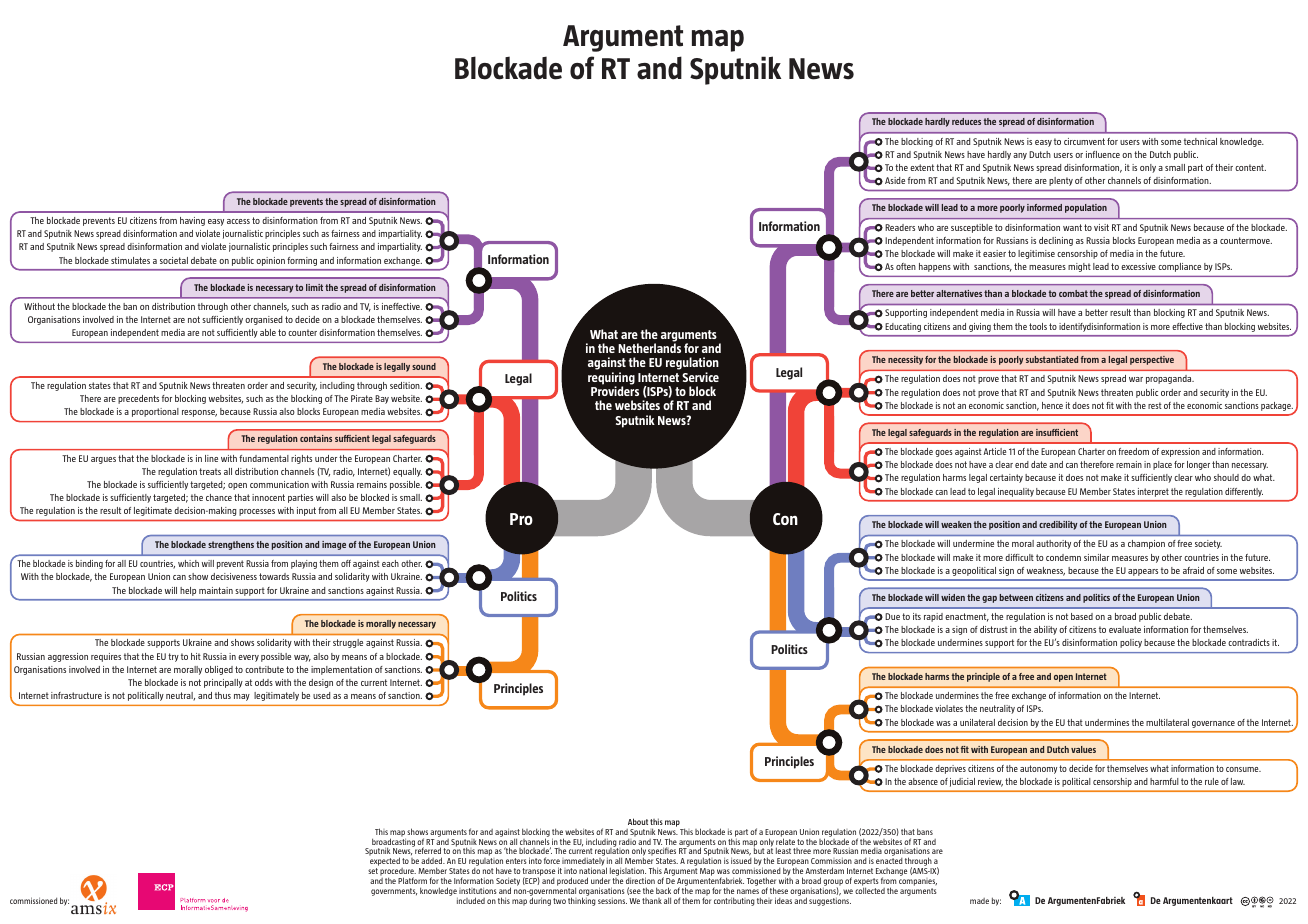  Describe the element at coordinates (1058, 525) in the screenshot. I see `credibility` at that location.
